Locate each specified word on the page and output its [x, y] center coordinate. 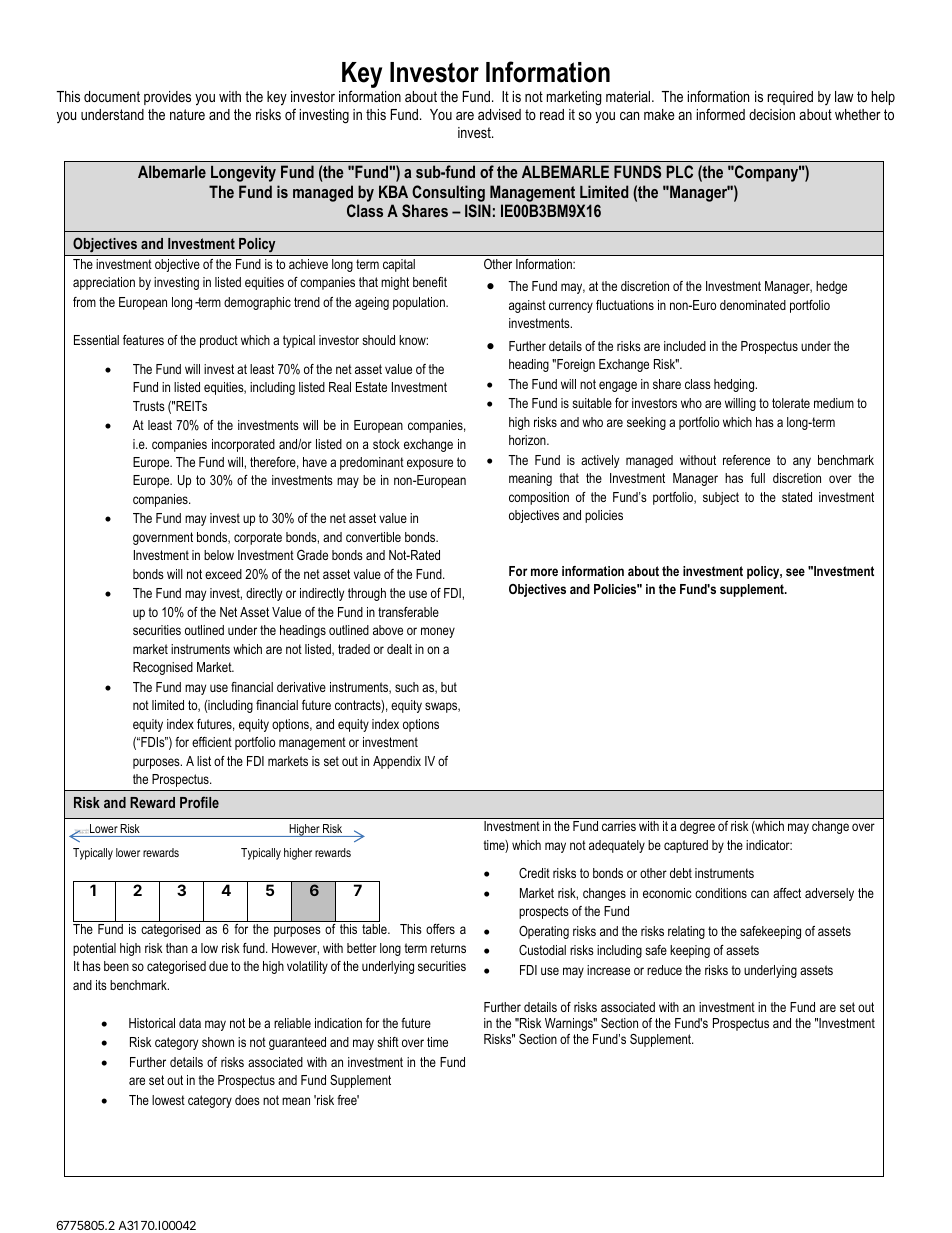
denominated [753, 305]
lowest [168, 1100]
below [219, 555]
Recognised [163, 668]
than [177, 948]
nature [187, 114]
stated [797, 497]
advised [499, 114]
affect [787, 893]
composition [539, 498]
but [449, 687]
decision [772, 114]
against [527, 306]
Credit [534, 873]
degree [697, 827]
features [143, 340]
